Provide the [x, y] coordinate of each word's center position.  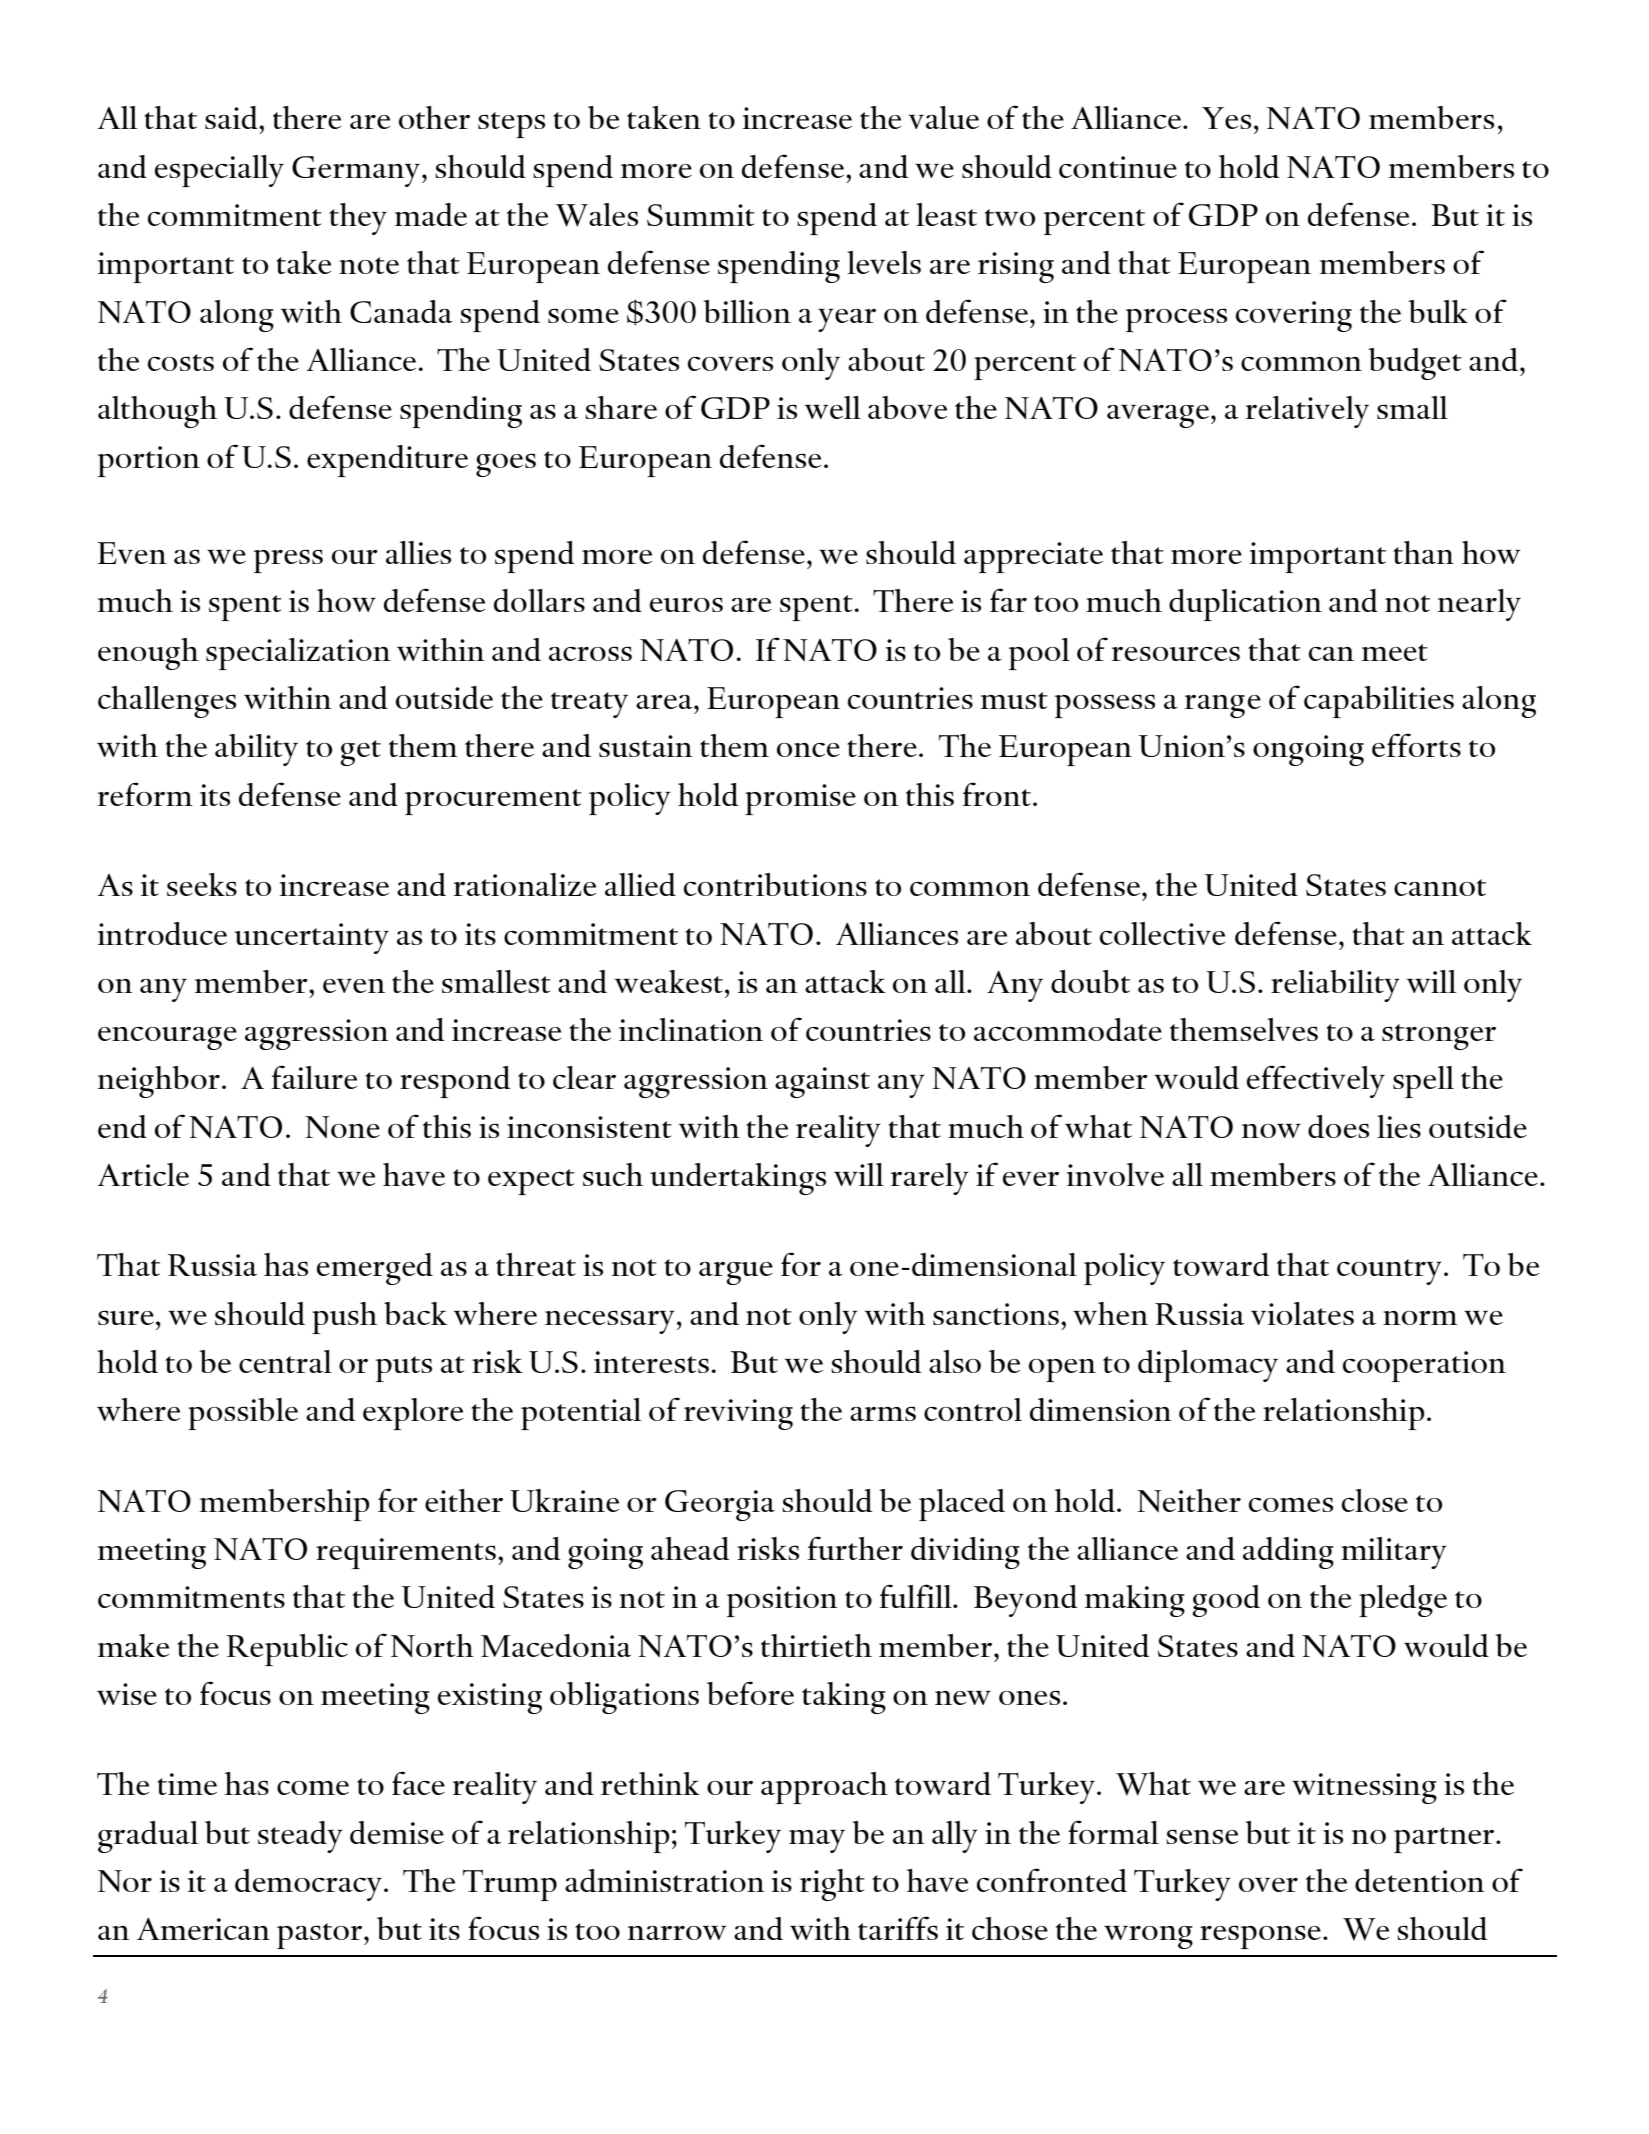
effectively [1316, 1081]
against [822, 1082]
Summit [701, 215]
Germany [356, 171]
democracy [308, 1885]
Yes [1226, 118]
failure [314, 1077]
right [832, 1885]
